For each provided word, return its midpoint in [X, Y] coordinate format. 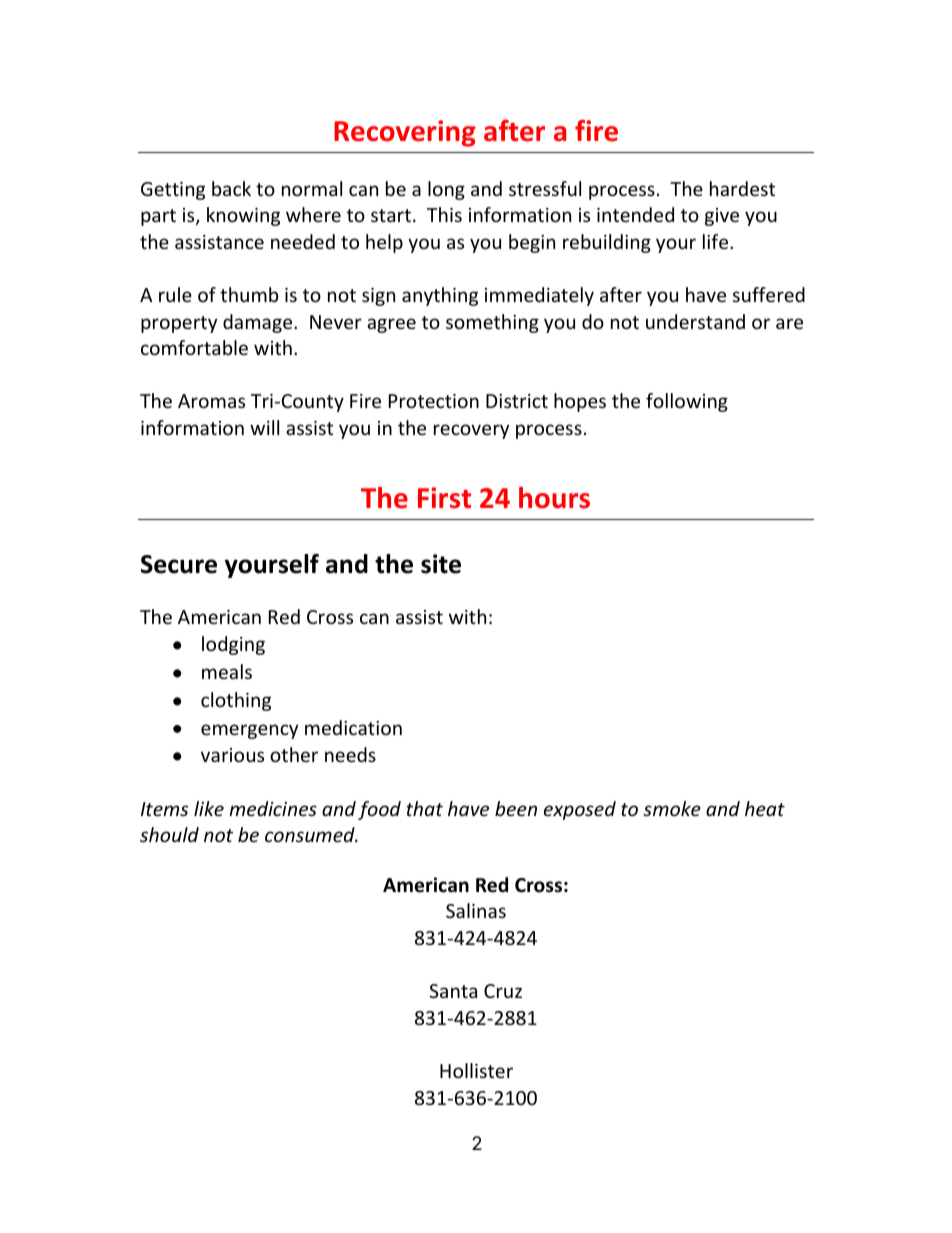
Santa [453, 991]
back [231, 188]
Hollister [476, 1070]
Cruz [503, 991]
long [446, 190]
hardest [742, 188]
